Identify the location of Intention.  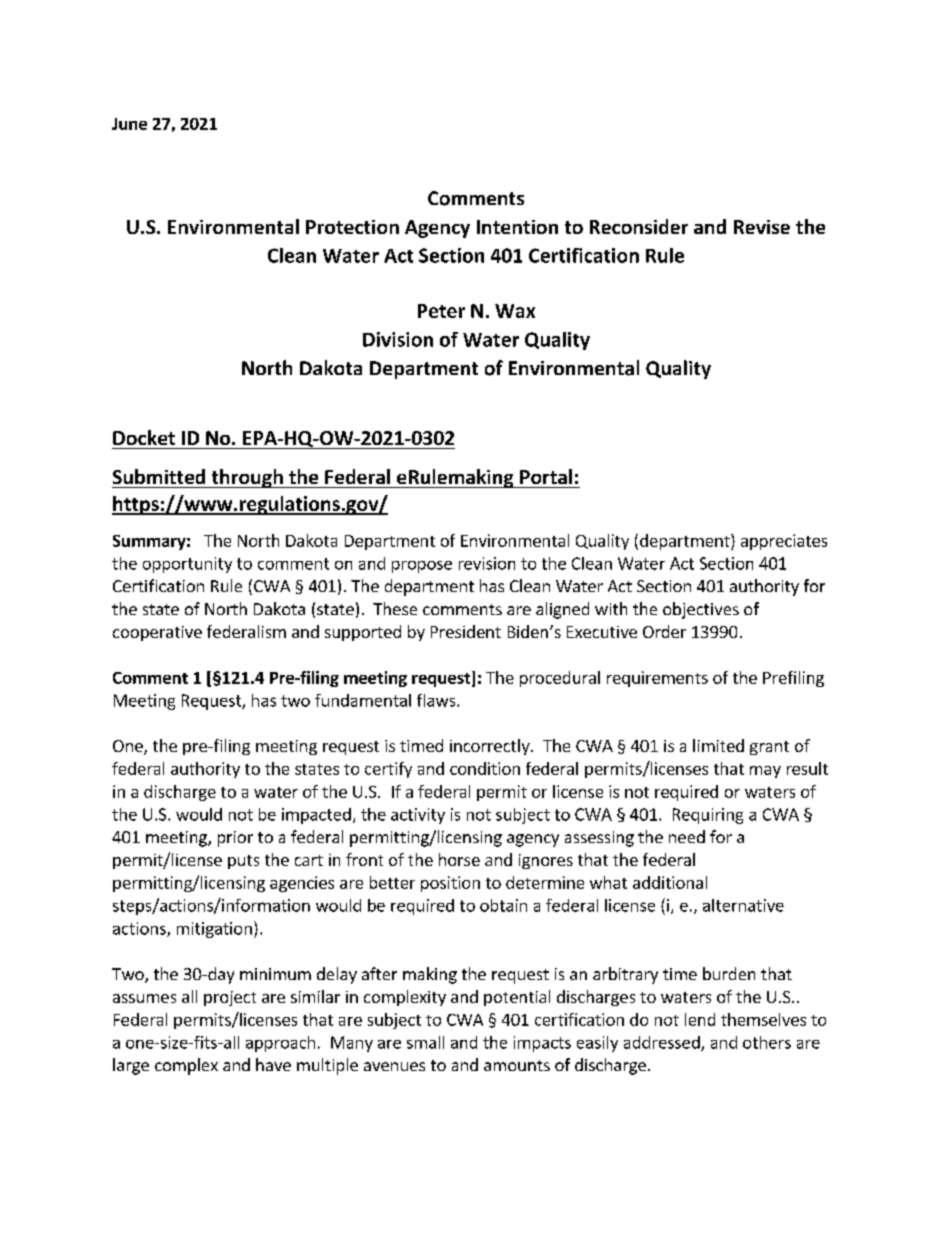
(517, 227).
